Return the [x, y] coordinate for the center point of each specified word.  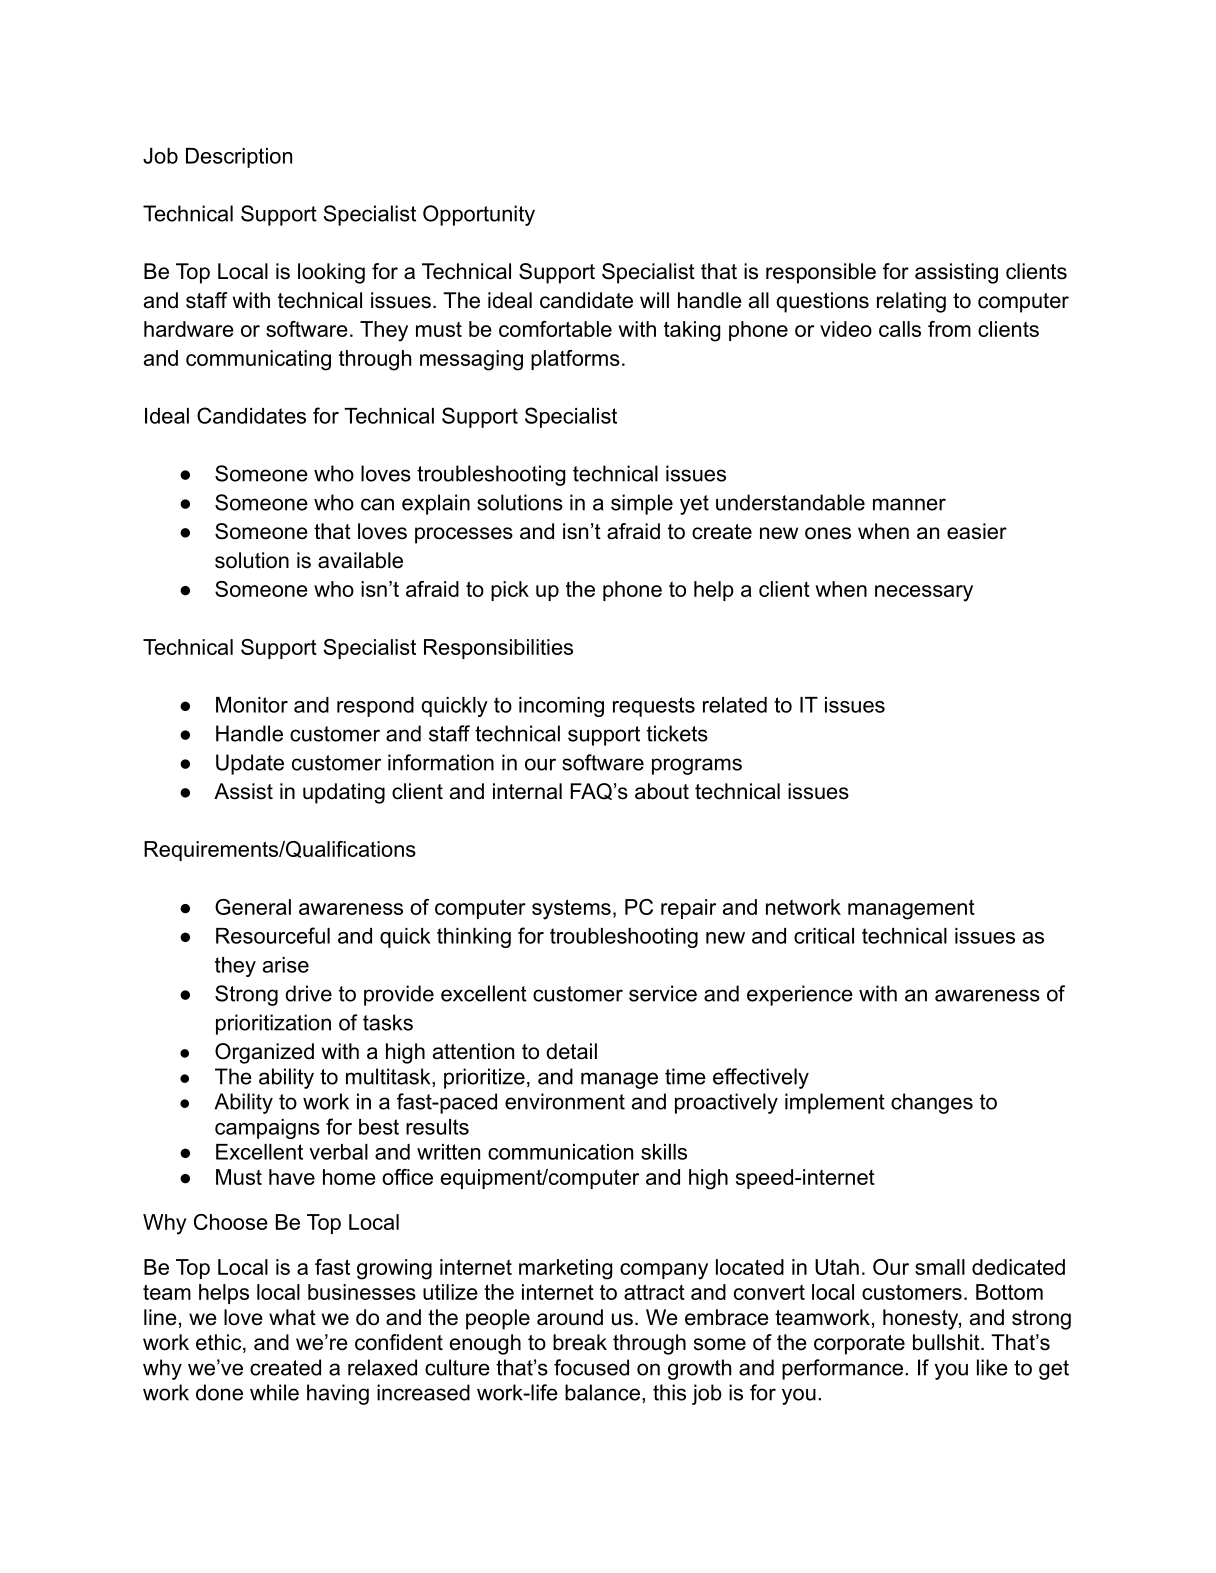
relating [911, 302]
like [992, 1367]
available [360, 560]
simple [642, 504]
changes [932, 1103]
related [735, 705]
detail [571, 1051]
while [274, 1392]
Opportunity [479, 215]
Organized [264, 1053]
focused [591, 1367]
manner [909, 504]
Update [250, 764]
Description [239, 158]
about [662, 791]
